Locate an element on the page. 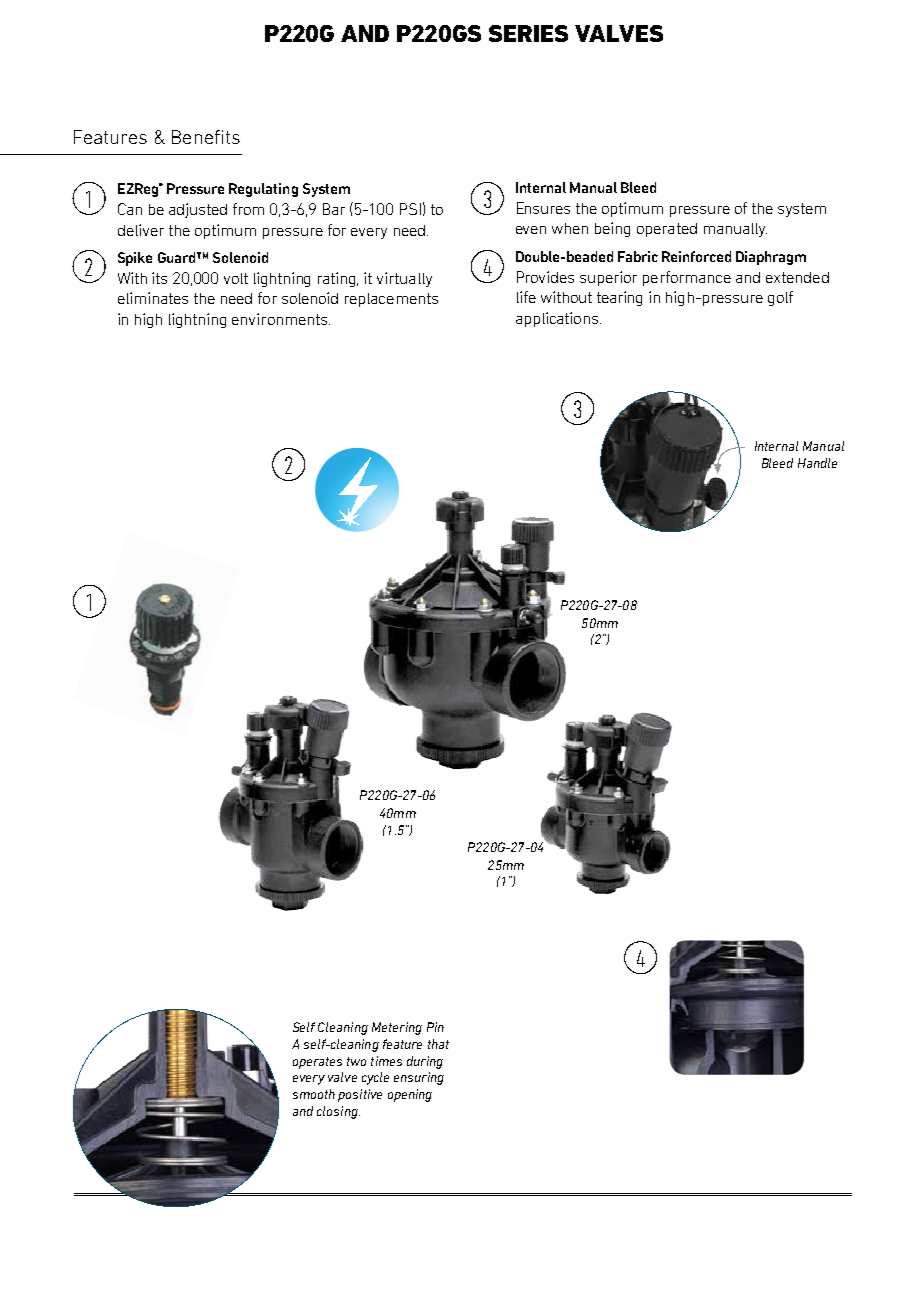  operated is located at coordinates (667, 230).
